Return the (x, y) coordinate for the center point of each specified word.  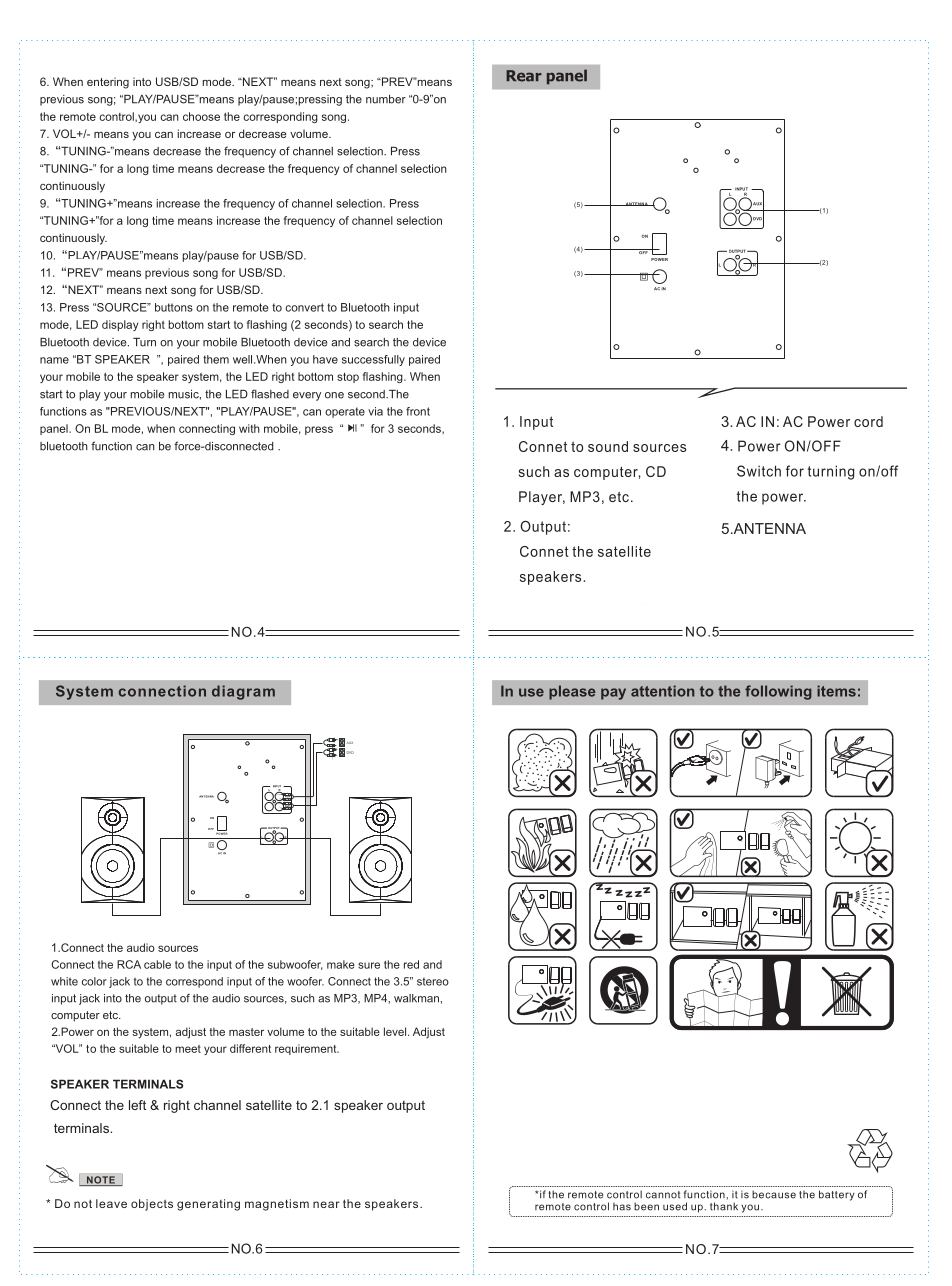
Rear (524, 76)
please (572, 692)
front (418, 411)
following (778, 692)
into (142, 81)
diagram (243, 692)
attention (662, 691)
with (249, 428)
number (386, 99)
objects (152, 1205)
